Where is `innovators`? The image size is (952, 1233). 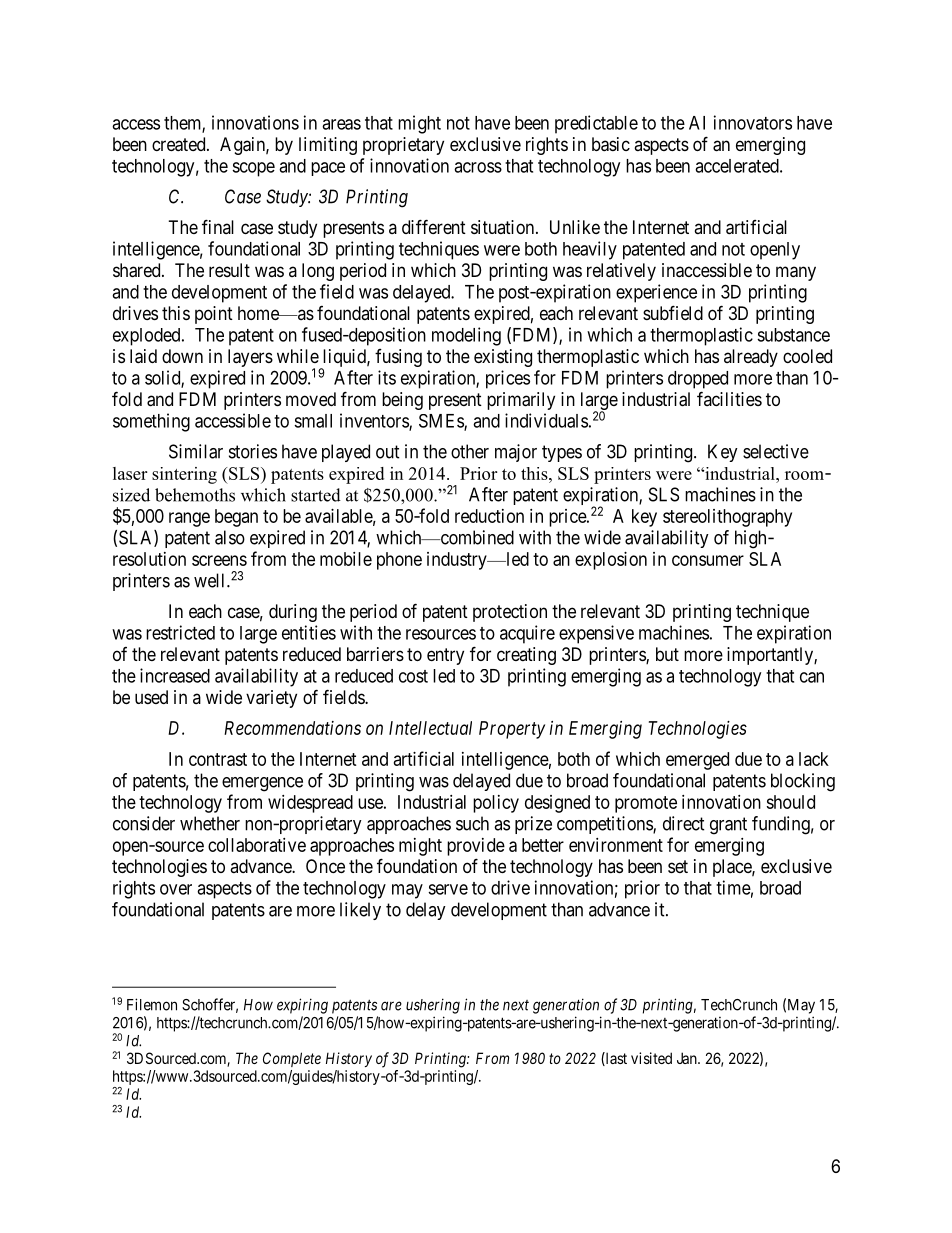
innovators is located at coordinates (753, 122).
